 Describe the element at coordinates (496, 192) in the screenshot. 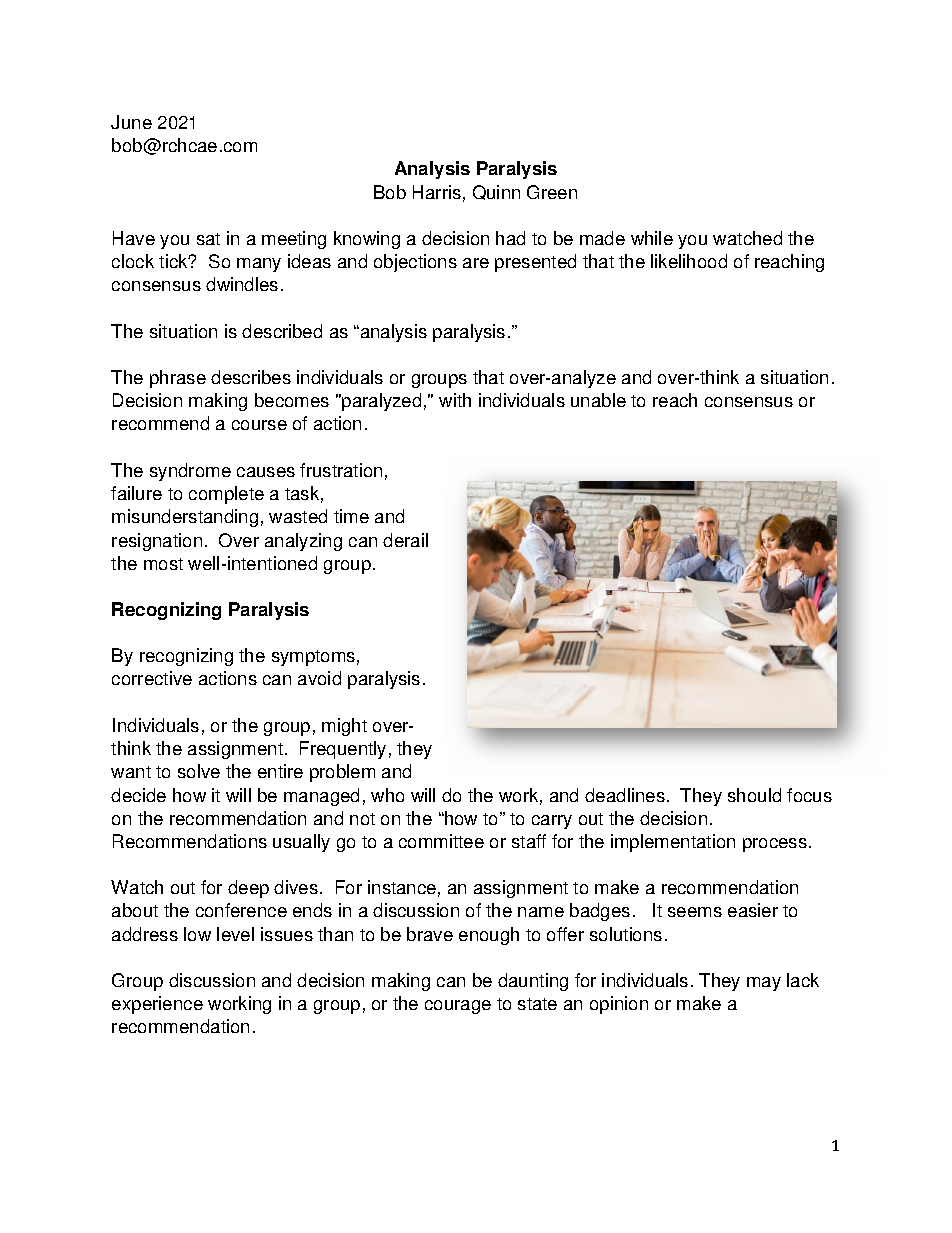

I see `Quinn` at that location.
